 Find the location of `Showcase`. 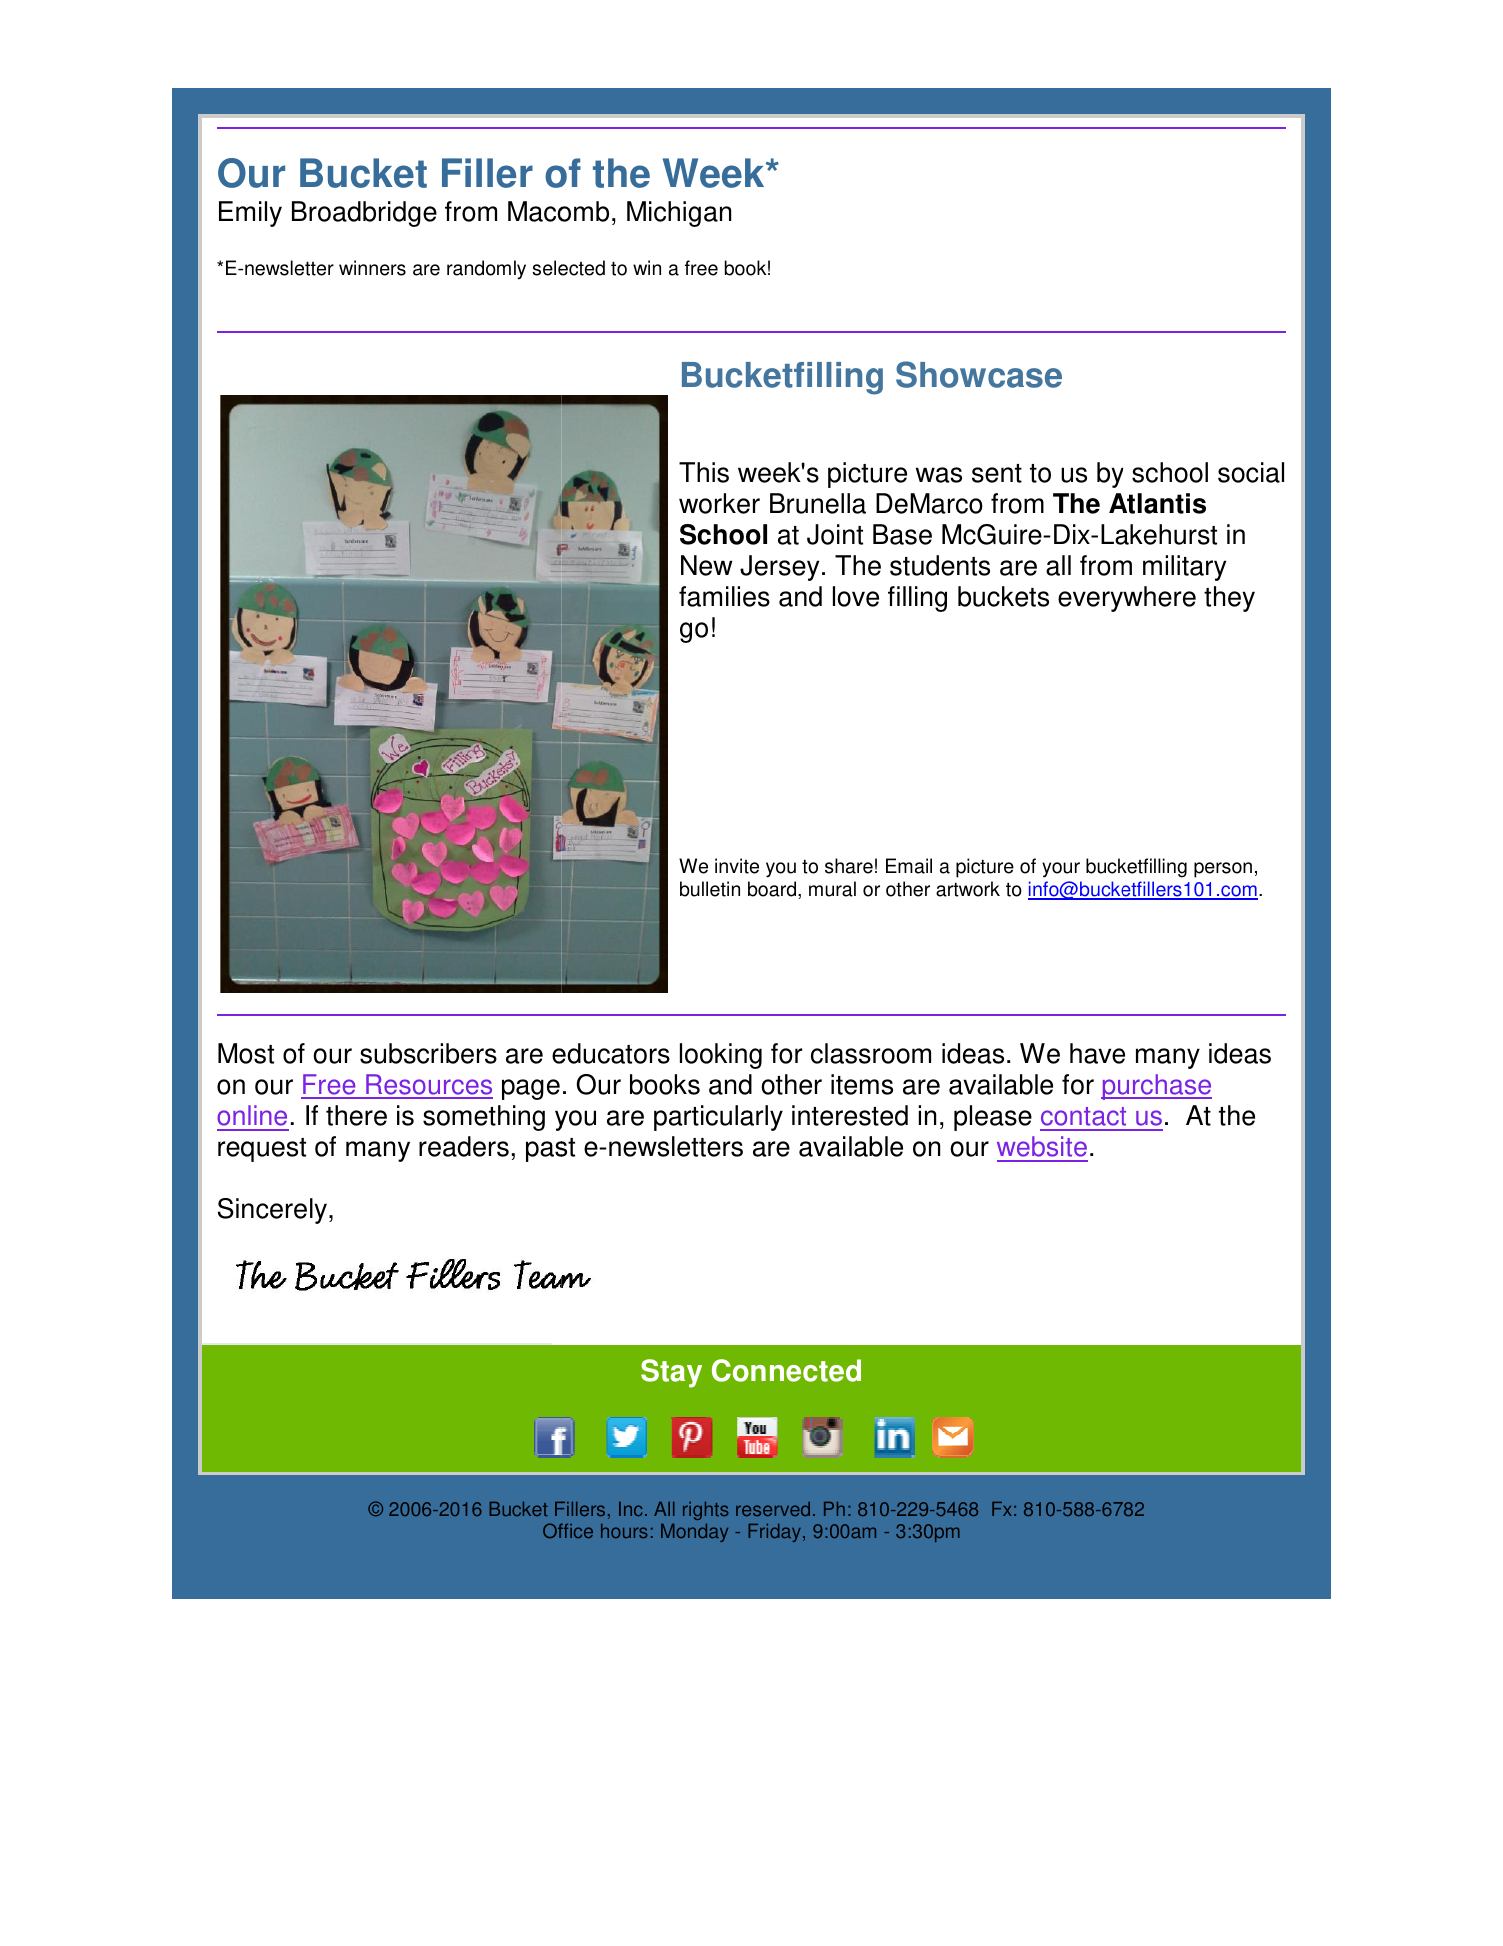

Showcase is located at coordinates (979, 374).
